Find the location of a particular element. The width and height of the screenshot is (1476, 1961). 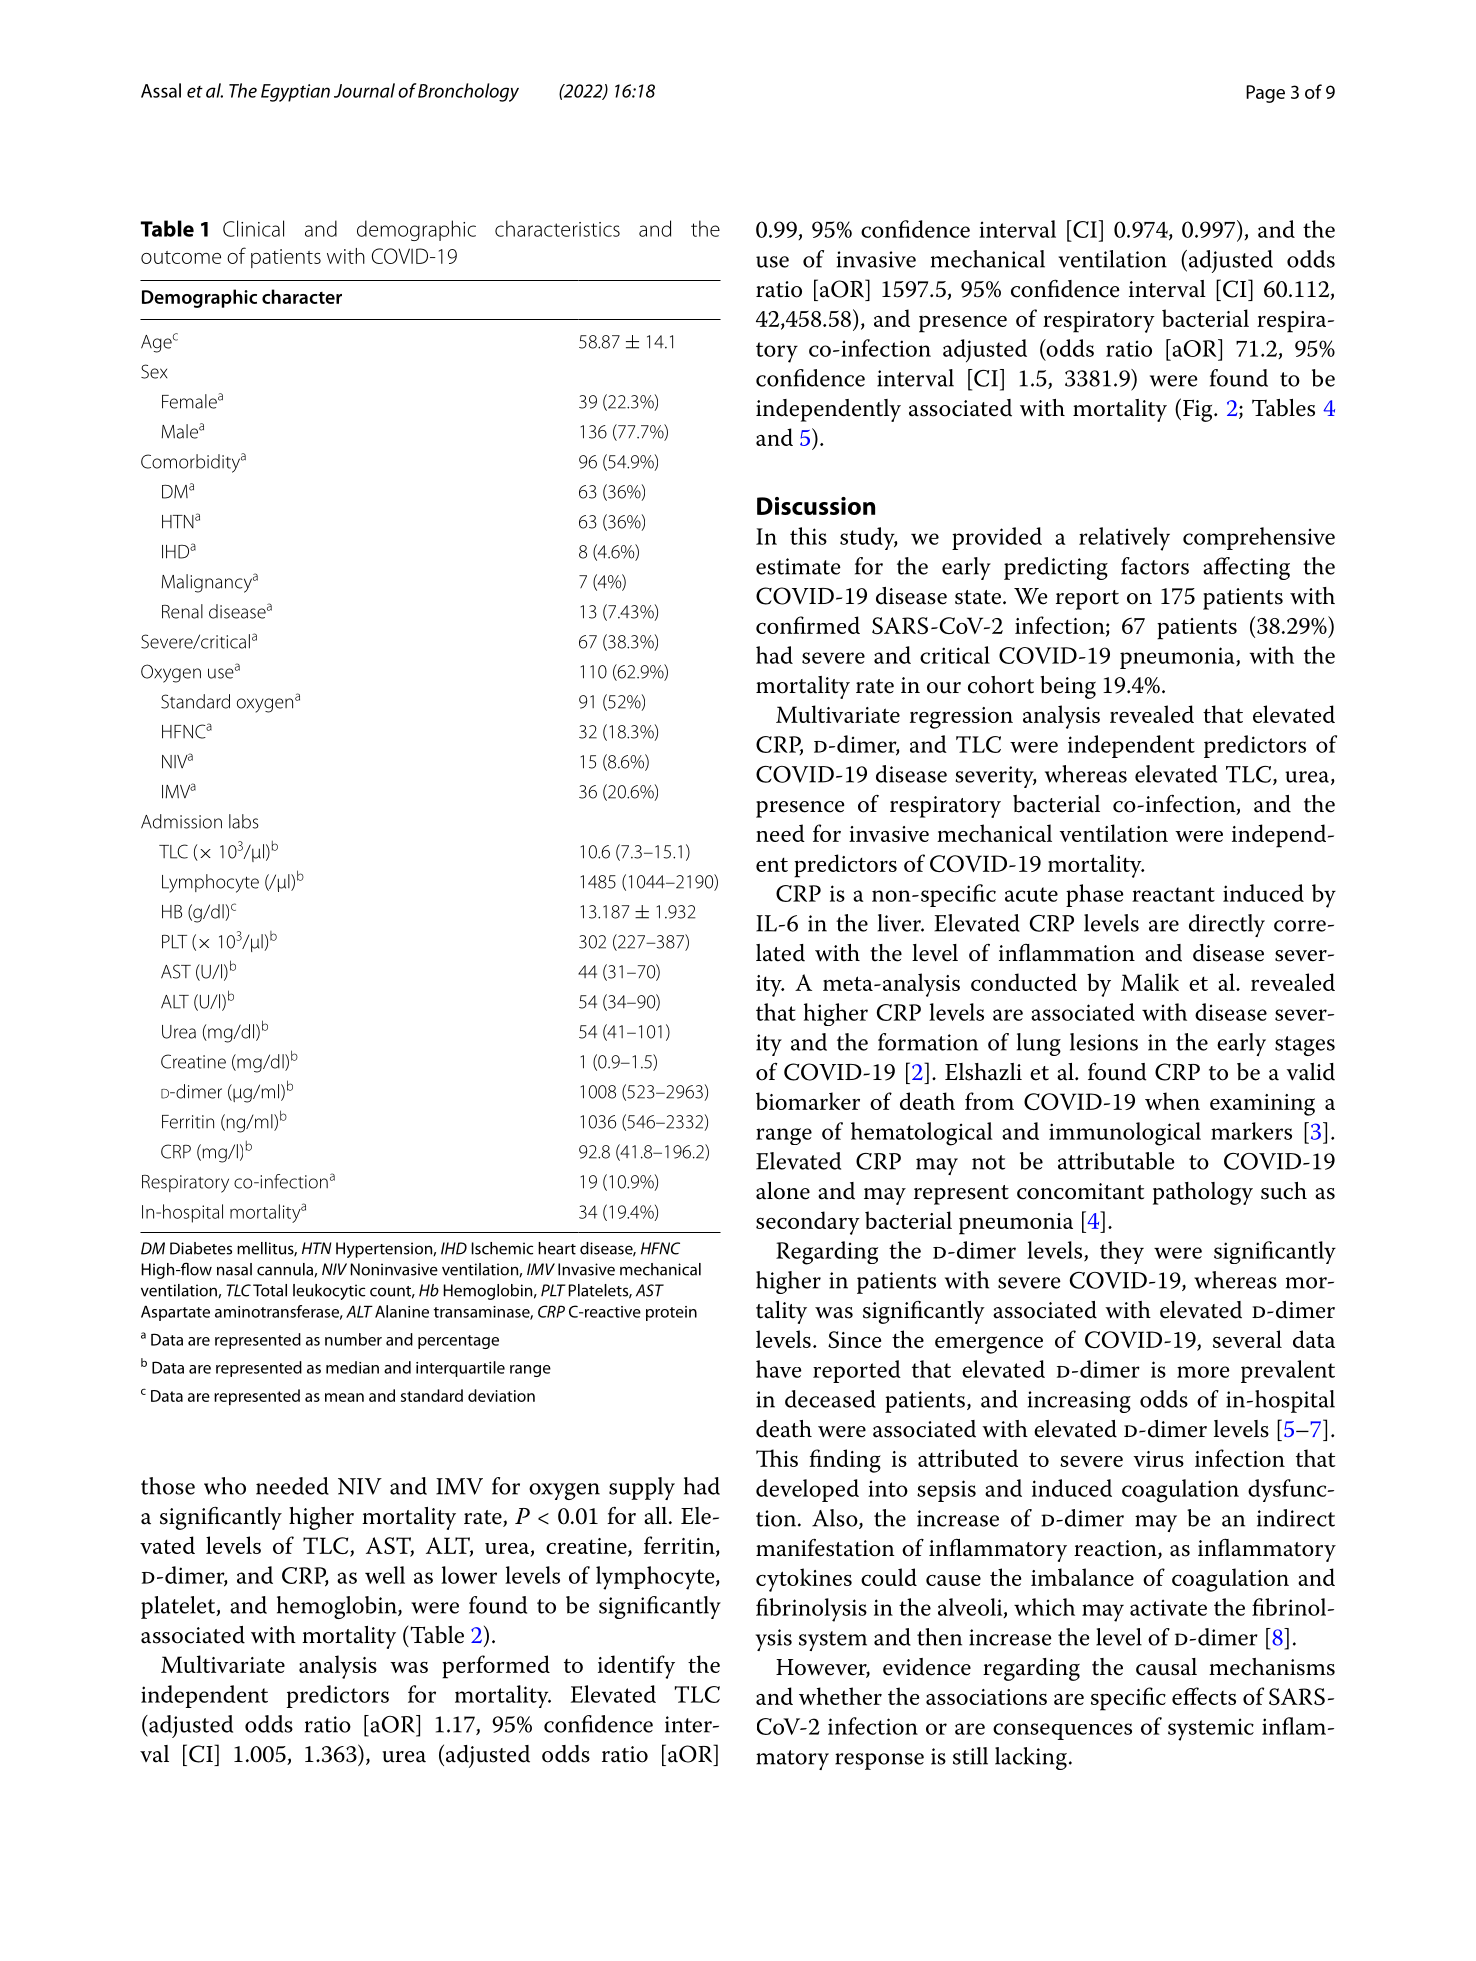

pathology is located at coordinates (1203, 1193).
